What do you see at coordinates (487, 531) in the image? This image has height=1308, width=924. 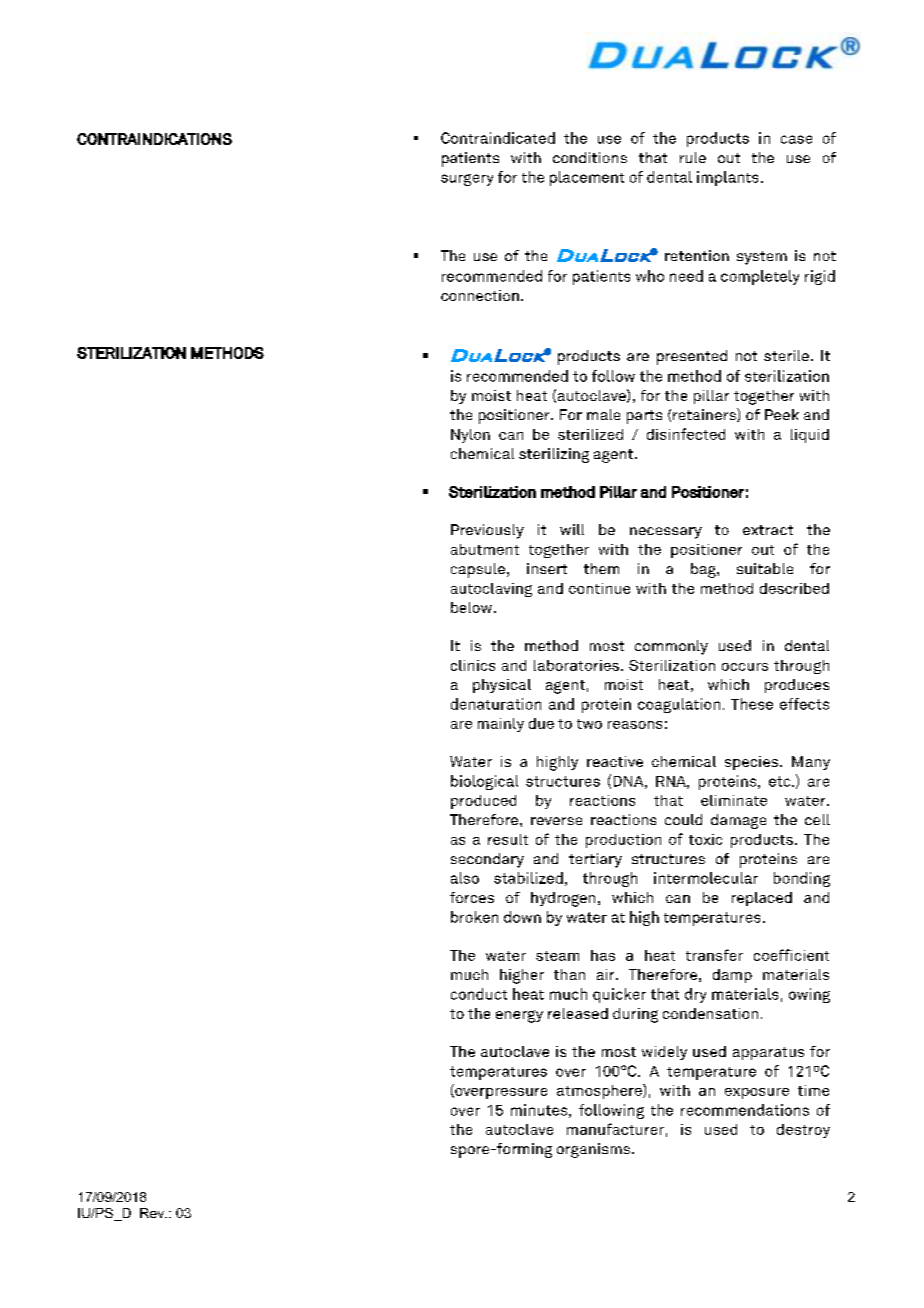 I see `Previously` at bounding box center [487, 531].
